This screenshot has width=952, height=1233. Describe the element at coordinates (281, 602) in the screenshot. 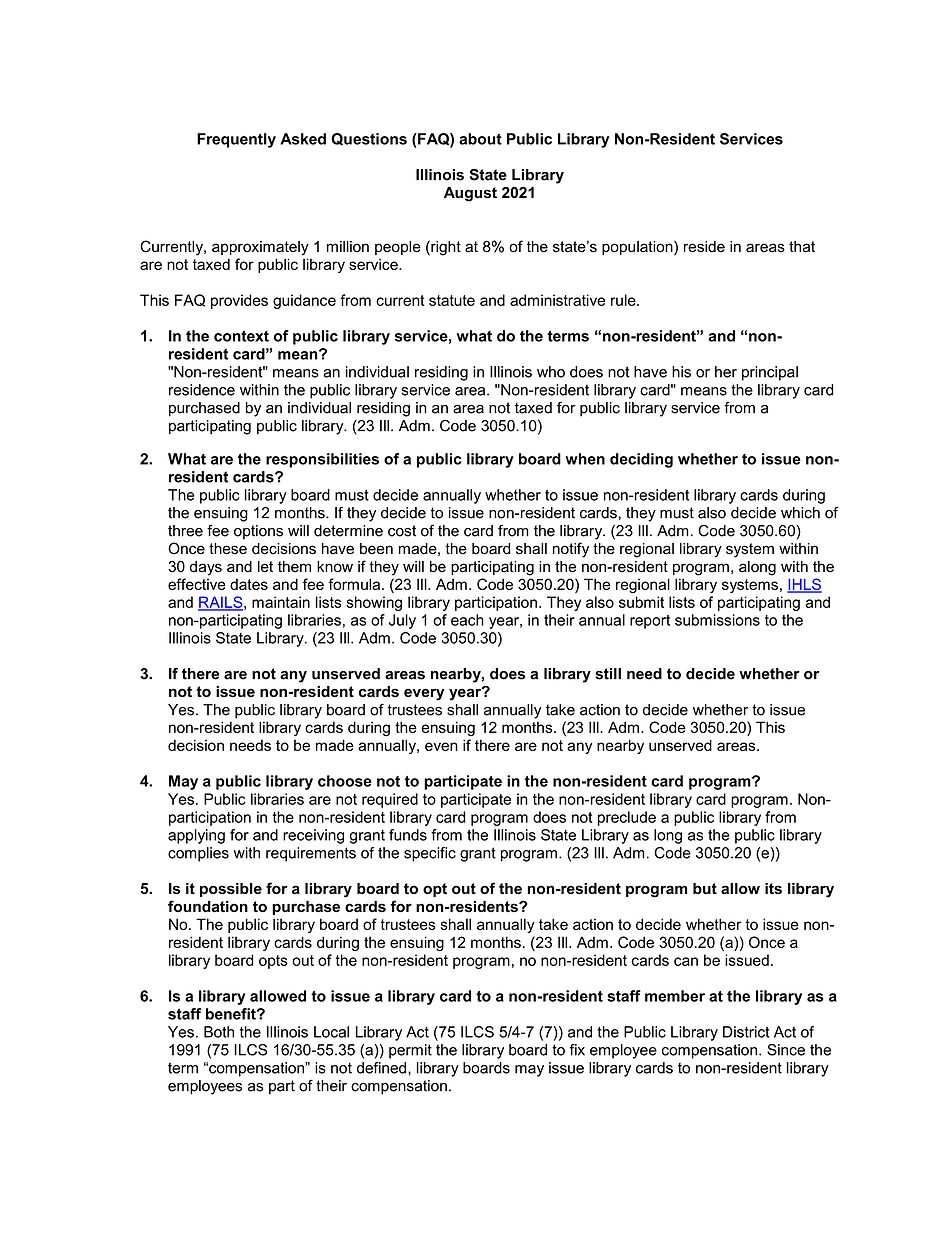

I see `maintain` at that location.
